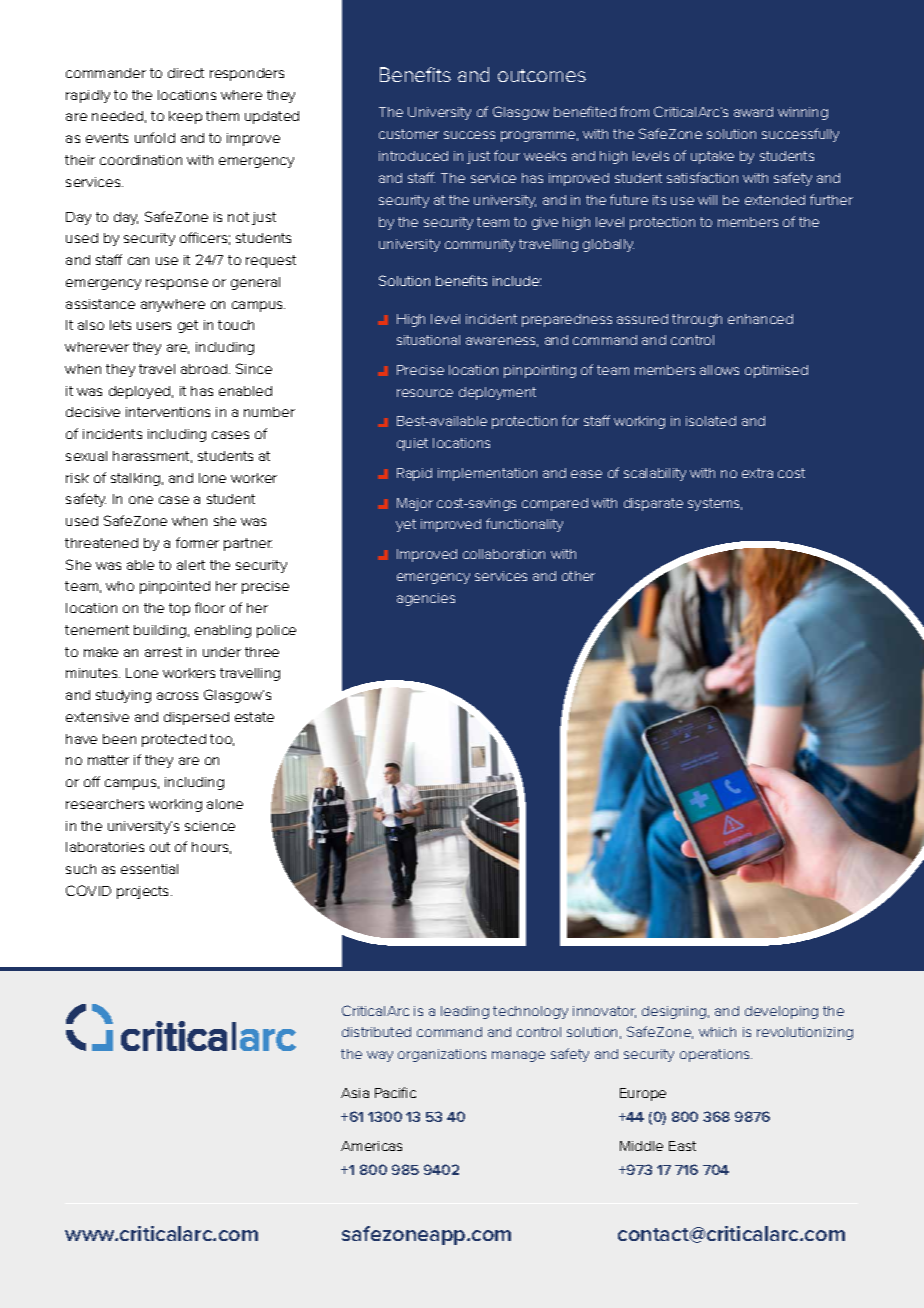 Image resolution: width=924 pixels, height=1308 pixels. I want to click on other, so click(578, 576).
